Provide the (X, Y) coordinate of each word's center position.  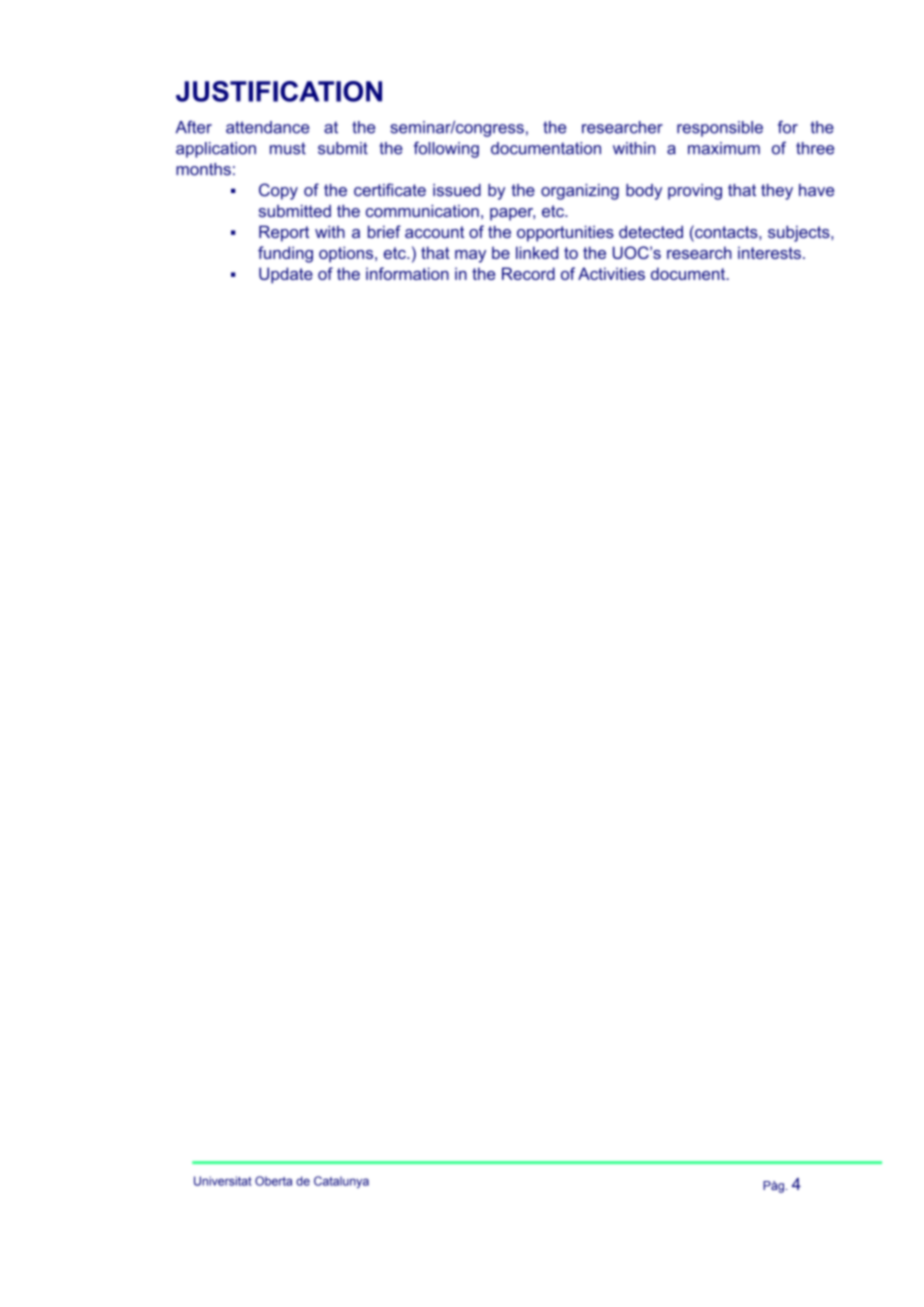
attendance (267, 127)
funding (285, 254)
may (470, 256)
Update (286, 275)
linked (537, 252)
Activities (611, 273)
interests (769, 253)
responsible (720, 129)
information (407, 273)
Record (528, 273)
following (446, 149)
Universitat (223, 1181)
